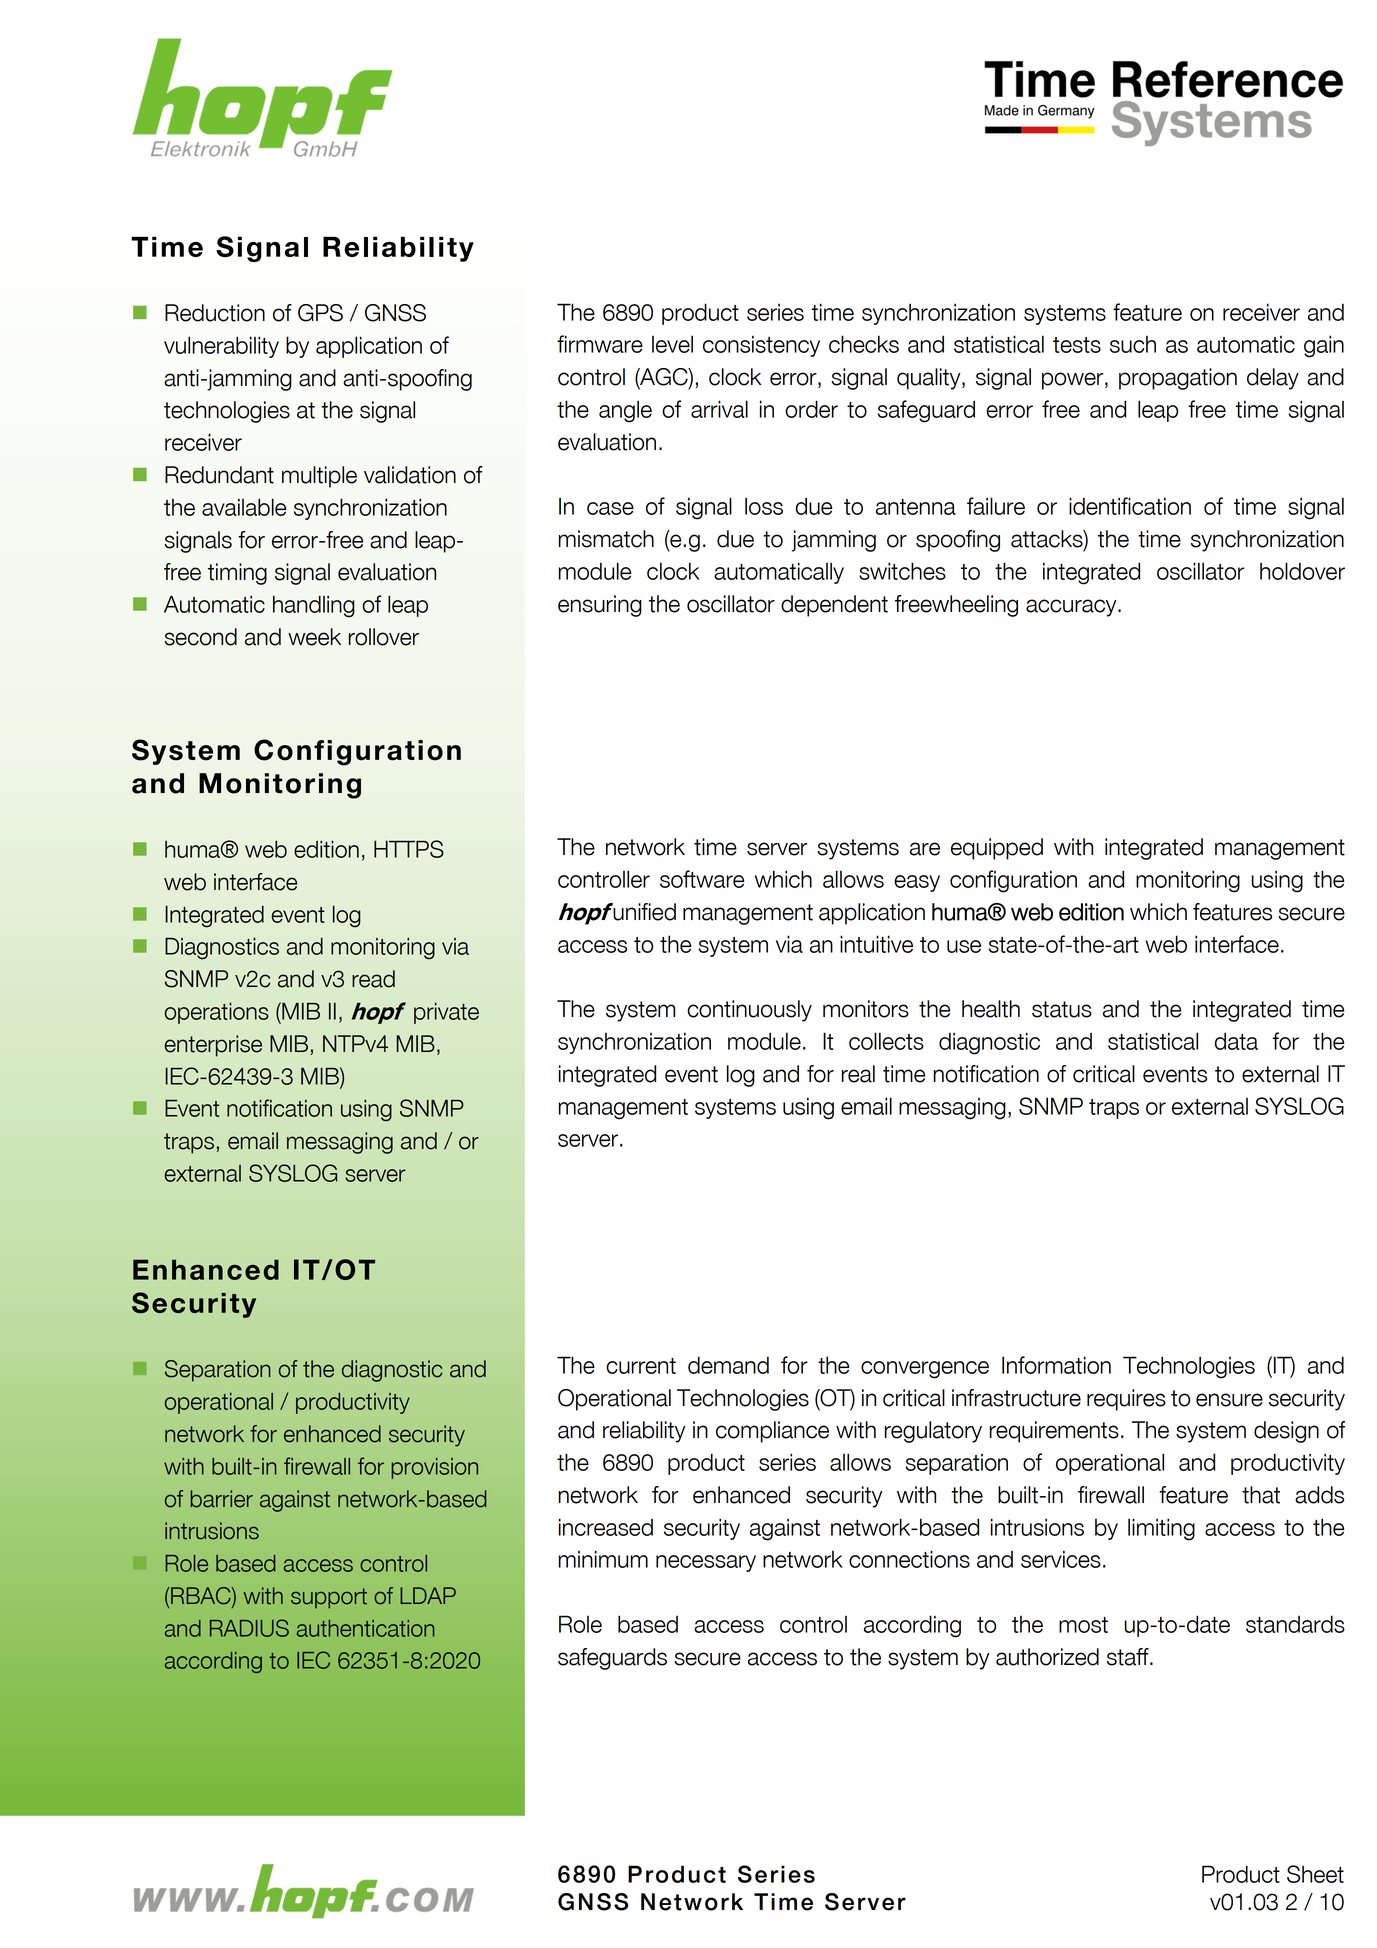  I want to click on ensure, so click(1229, 1400).
